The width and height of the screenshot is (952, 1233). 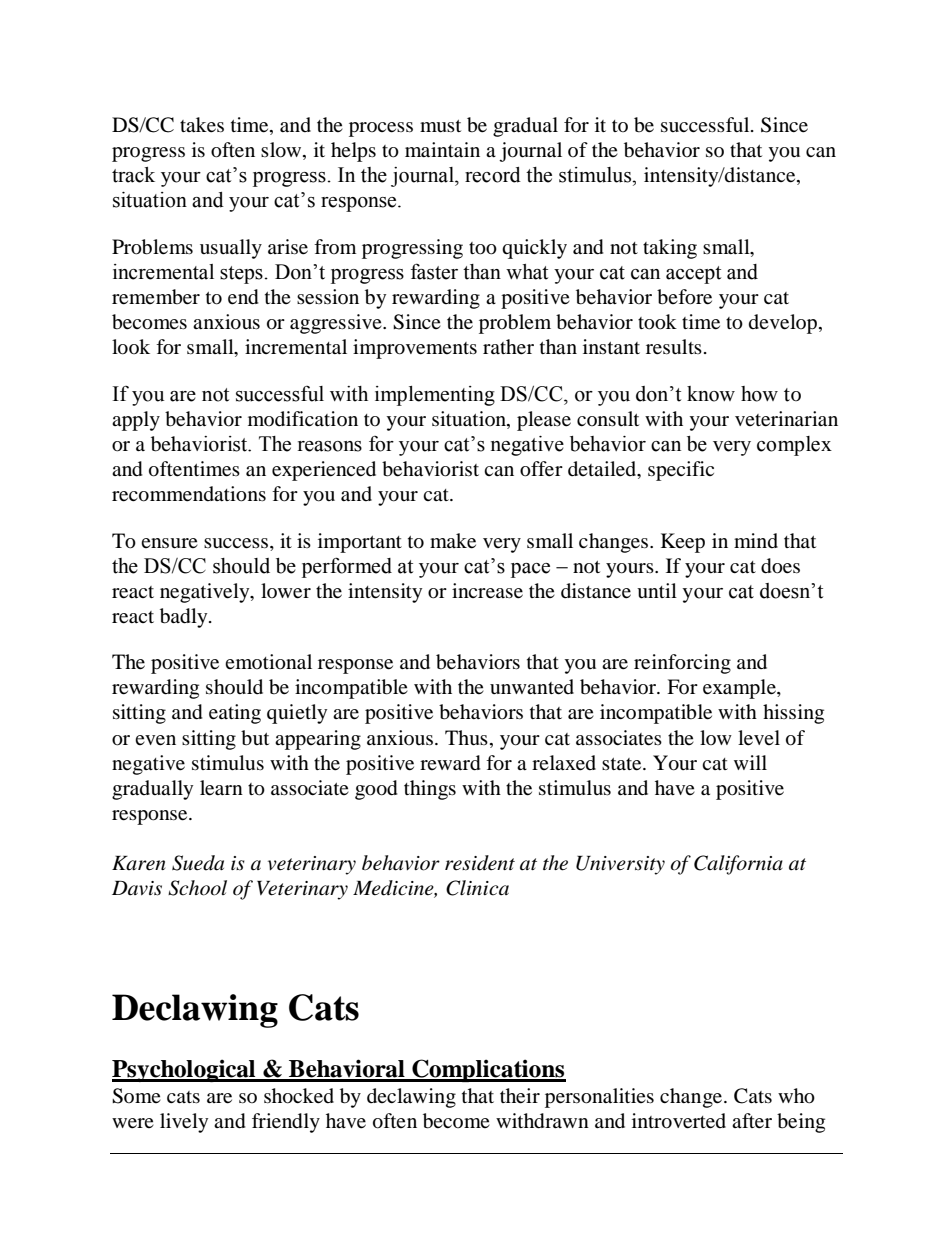 What do you see at coordinates (202, 125) in the screenshot?
I see `takes` at bounding box center [202, 125].
